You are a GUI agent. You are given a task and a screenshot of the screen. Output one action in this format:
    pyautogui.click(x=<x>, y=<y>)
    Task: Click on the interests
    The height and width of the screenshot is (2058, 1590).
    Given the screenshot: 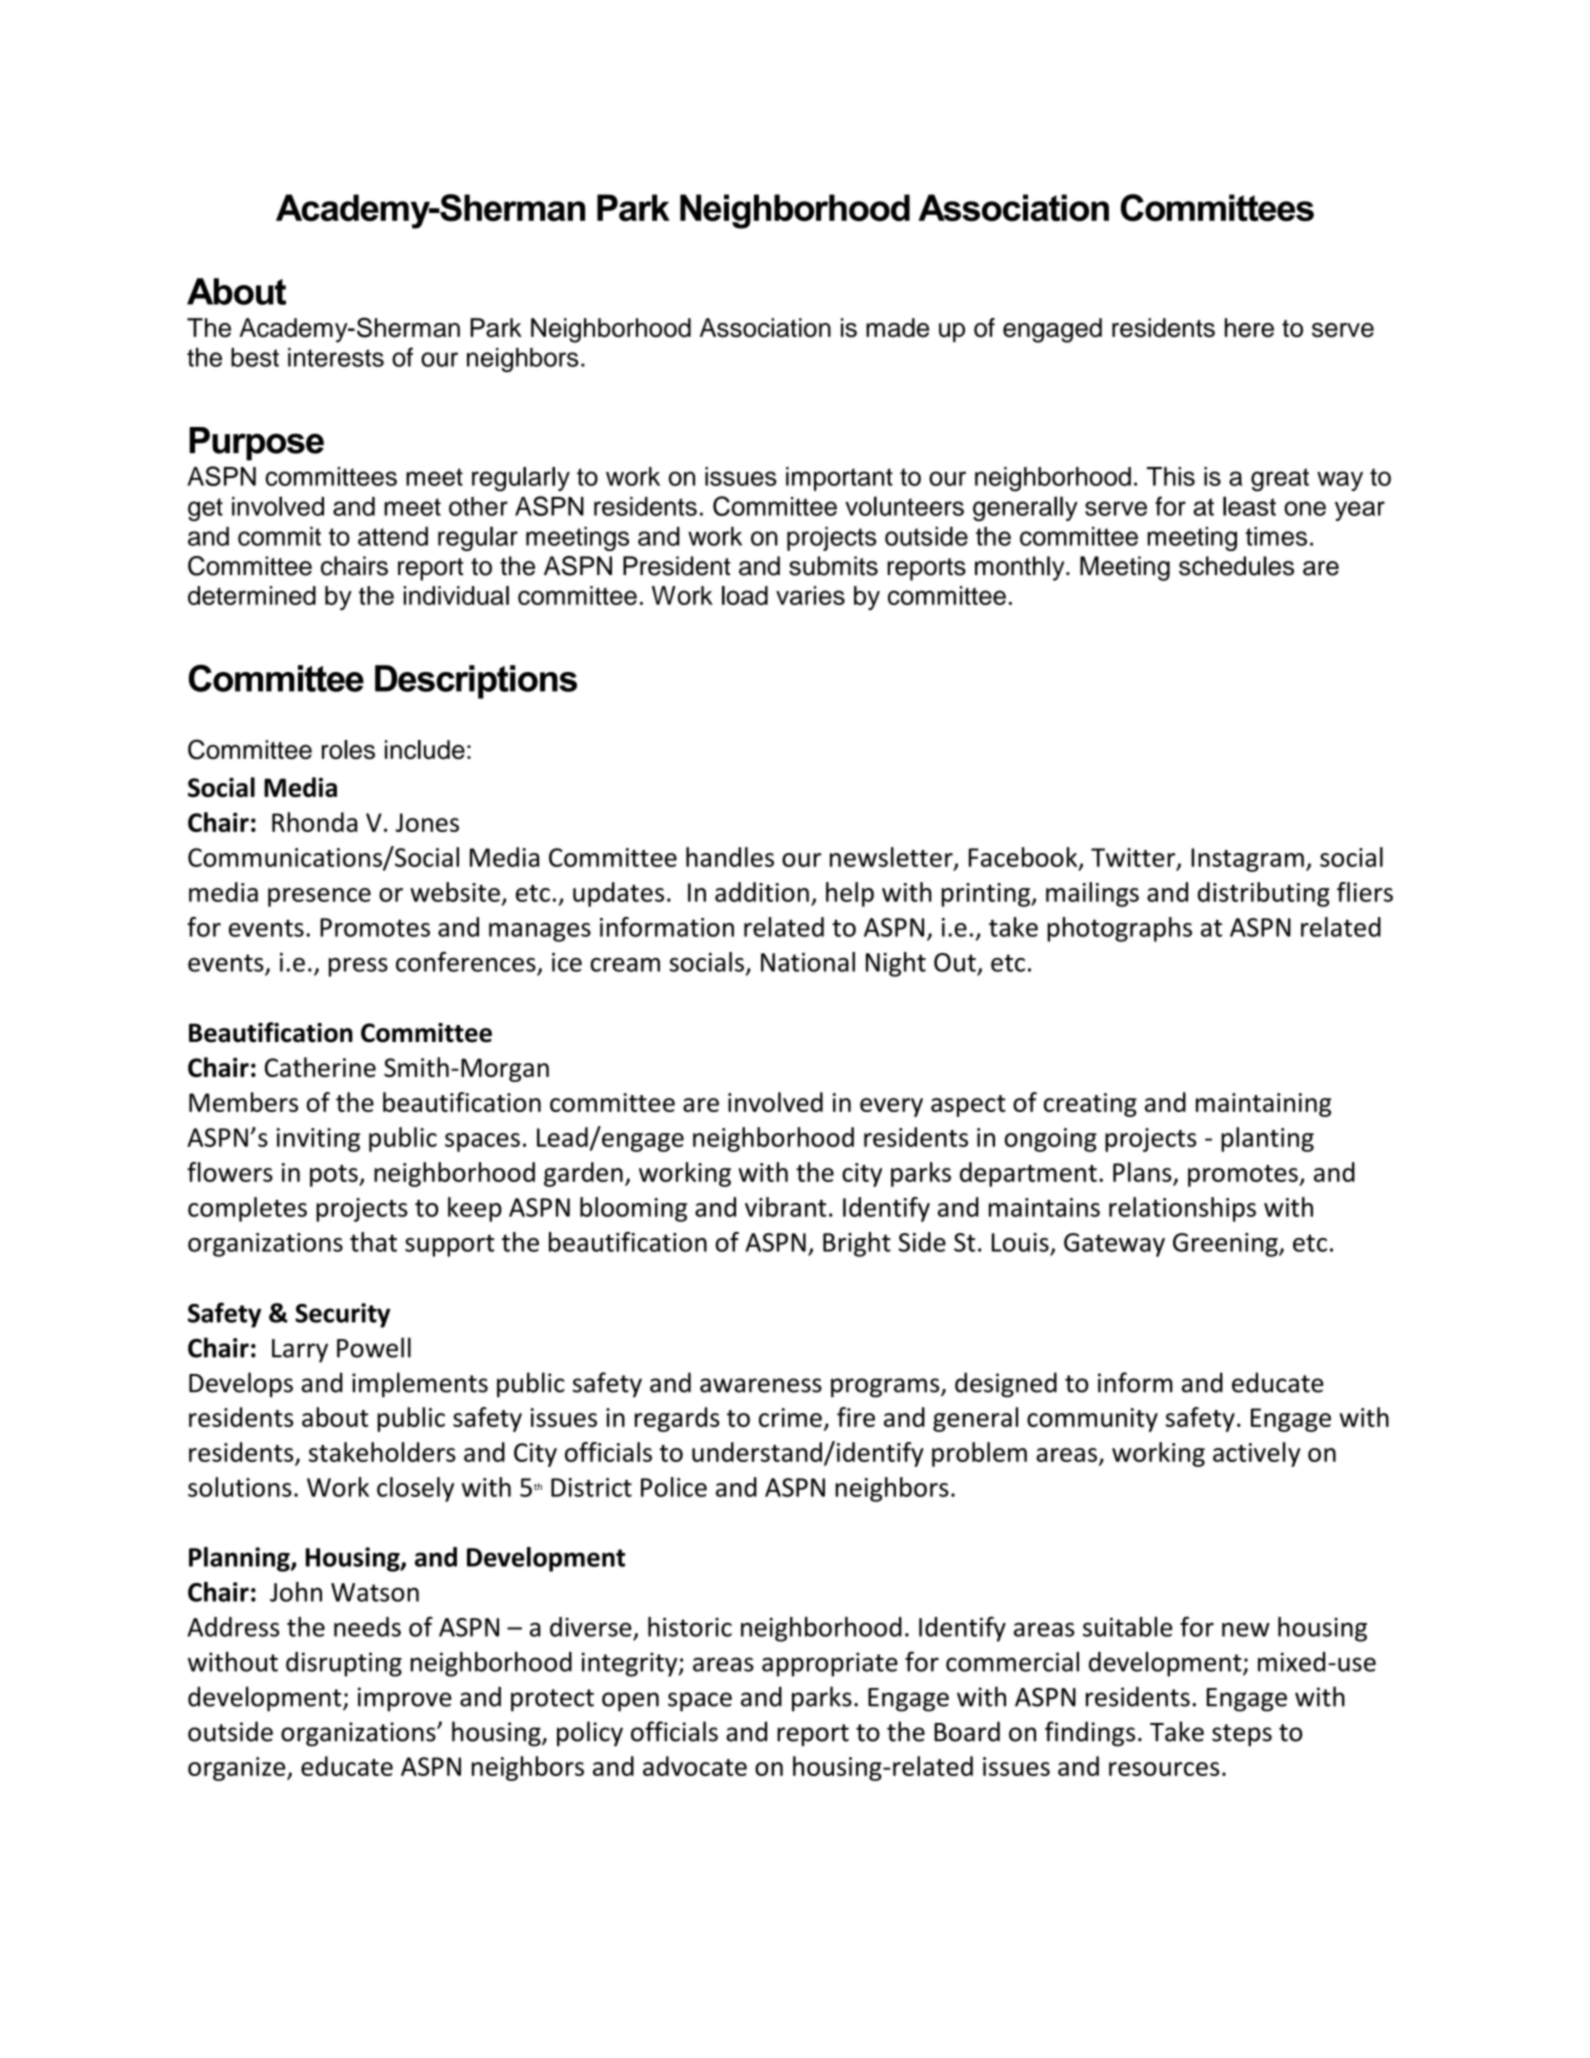 What is the action you would take?
    pyautogui.click(x=336, y=357)
